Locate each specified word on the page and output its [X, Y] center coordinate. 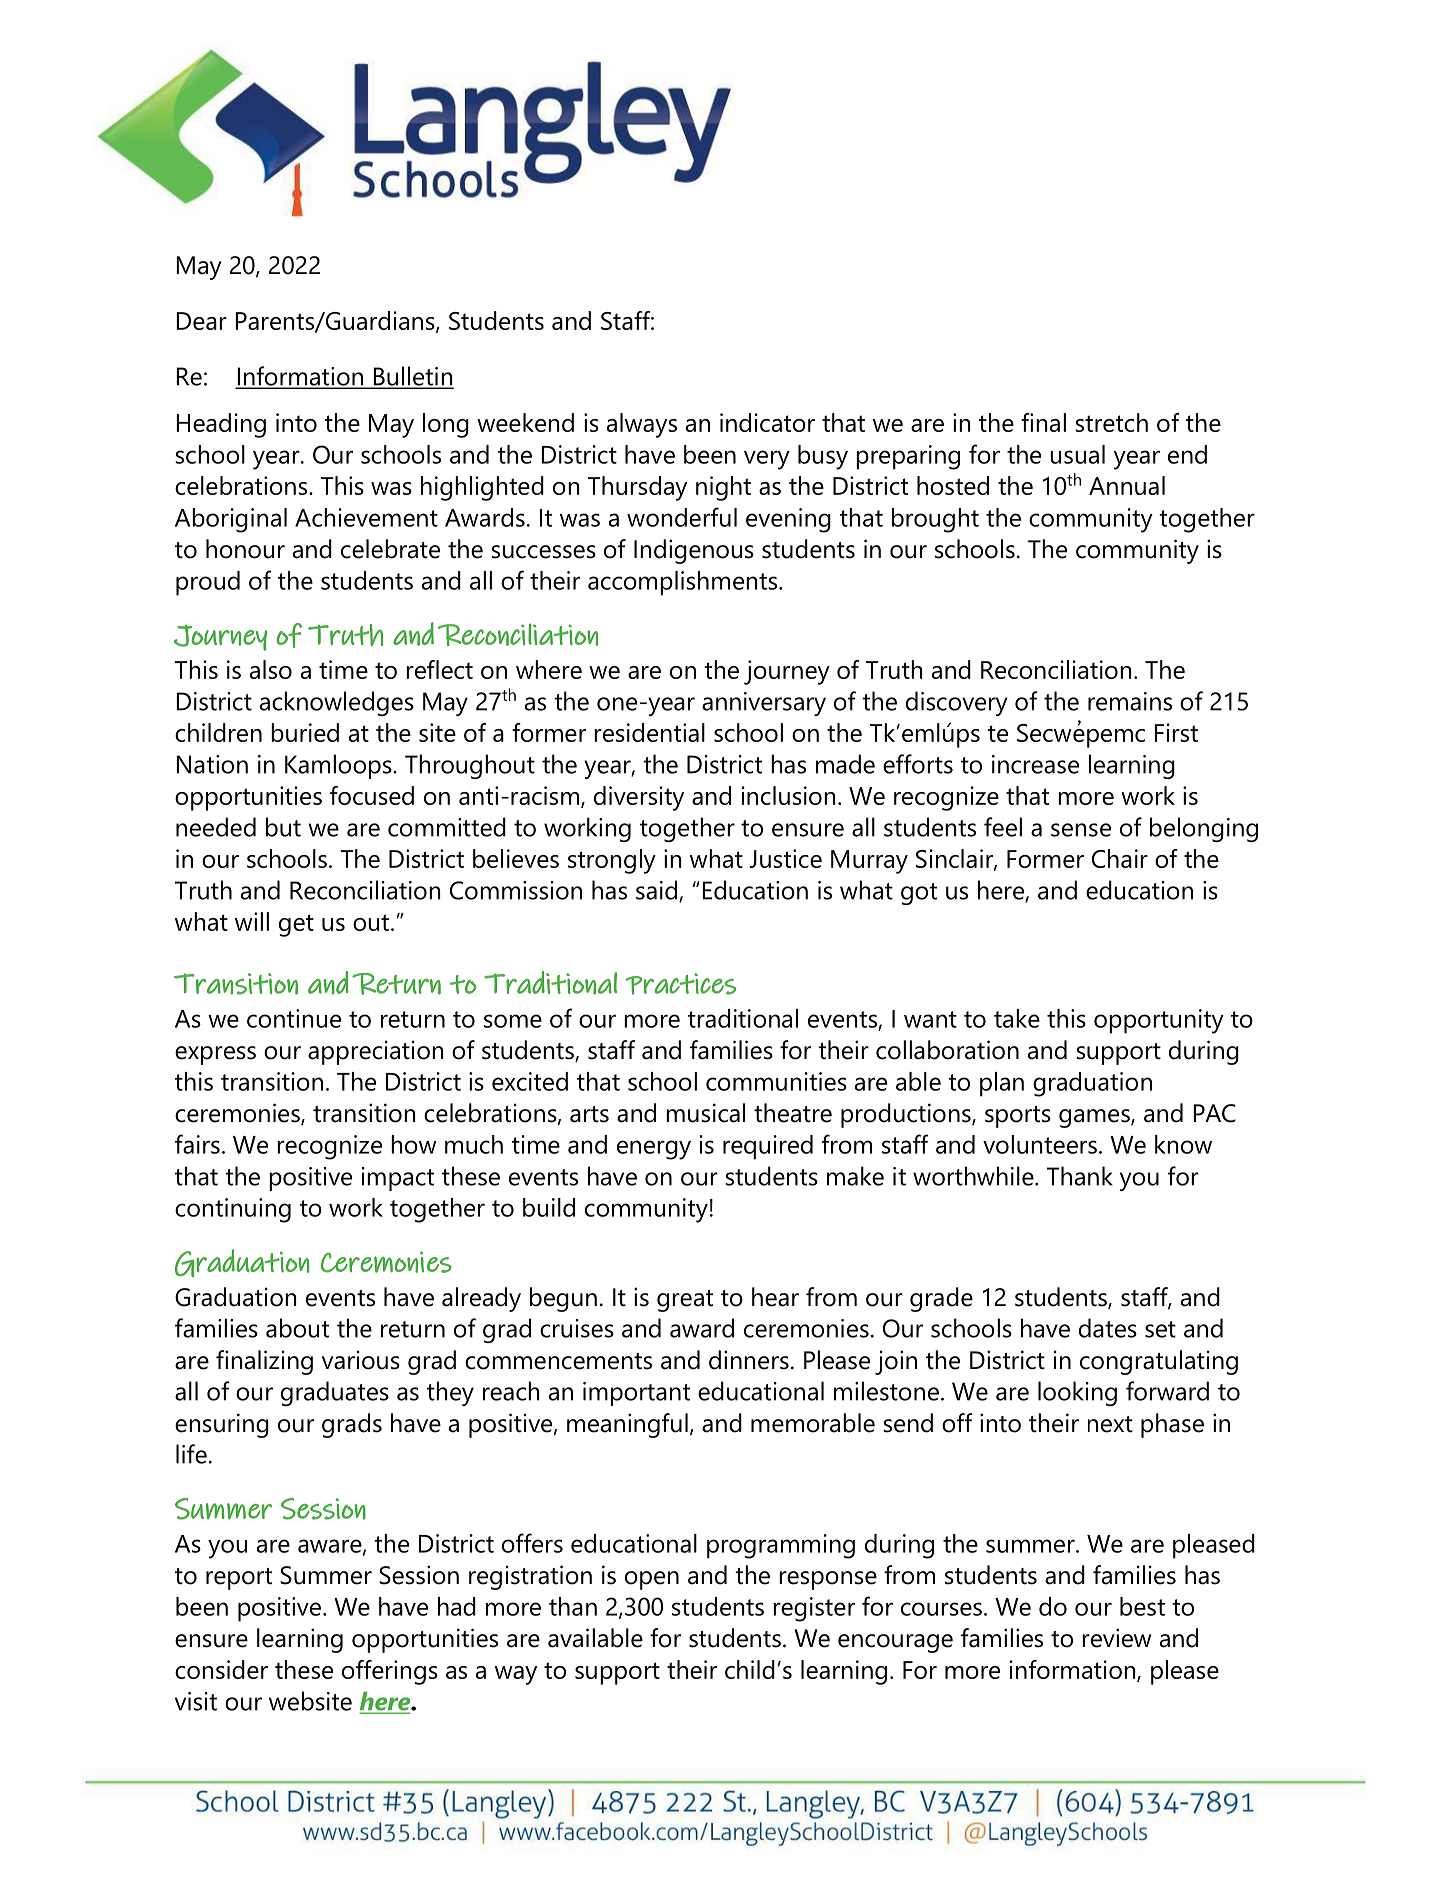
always [642, 425]
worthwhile [974, 1176]
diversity [639, 798]
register [814, 1609]
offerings [390, 1672]
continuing [233, 1210]
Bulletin [412, 377]
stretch [1111, 422]
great [685, 1301]
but [283, 827]
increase [1035, 764]
